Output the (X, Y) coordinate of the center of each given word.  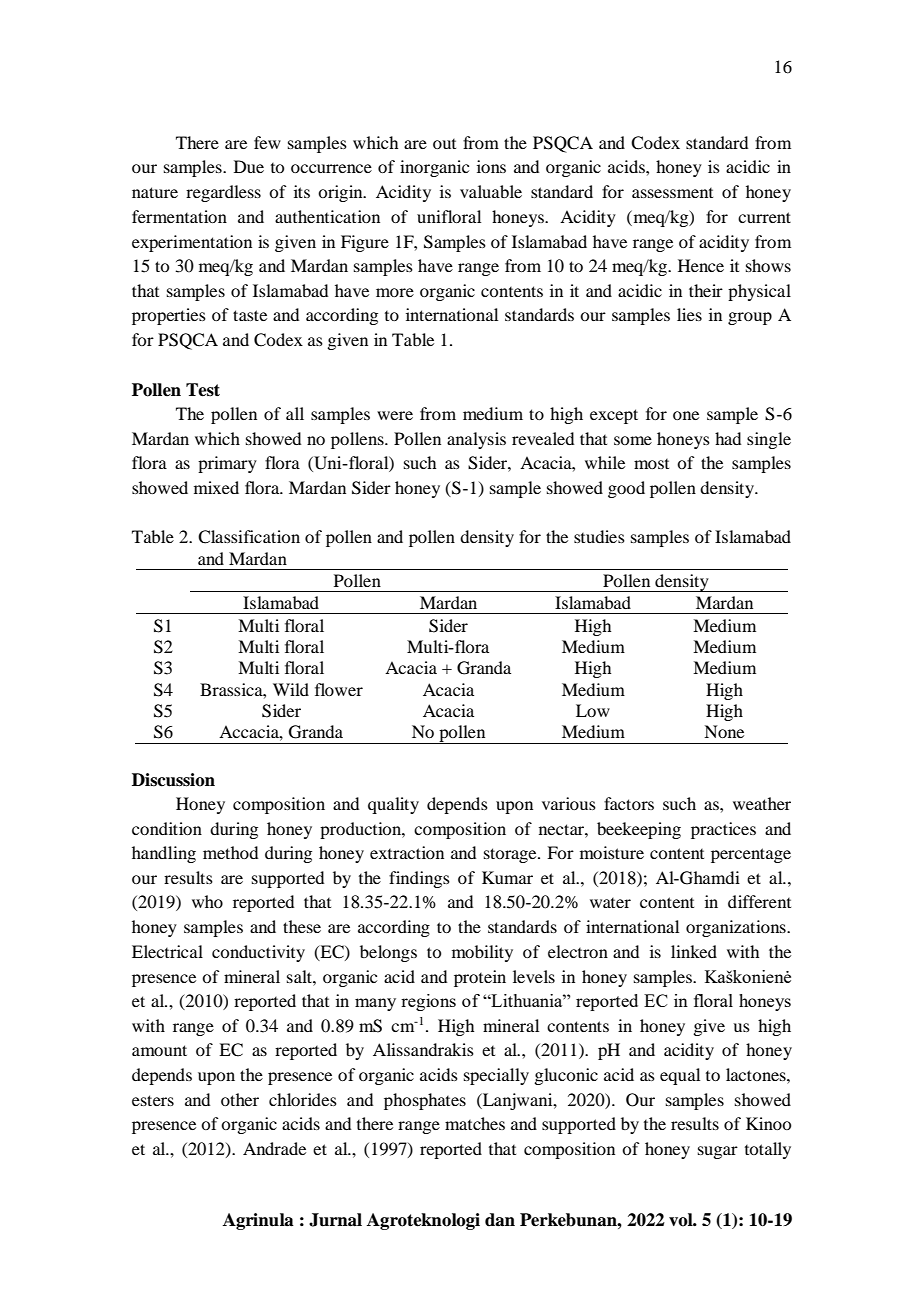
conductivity (258, 953)
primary (227, 464)
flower (339, 689)
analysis (476, 440)
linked (694, 951)
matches (475, 1123)
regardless (223, 193)
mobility (482, 953)
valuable (491, 191)
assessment (672, 193)
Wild (291, 689)
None (724, 731)
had (728, 438)
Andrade (274, 1148)
